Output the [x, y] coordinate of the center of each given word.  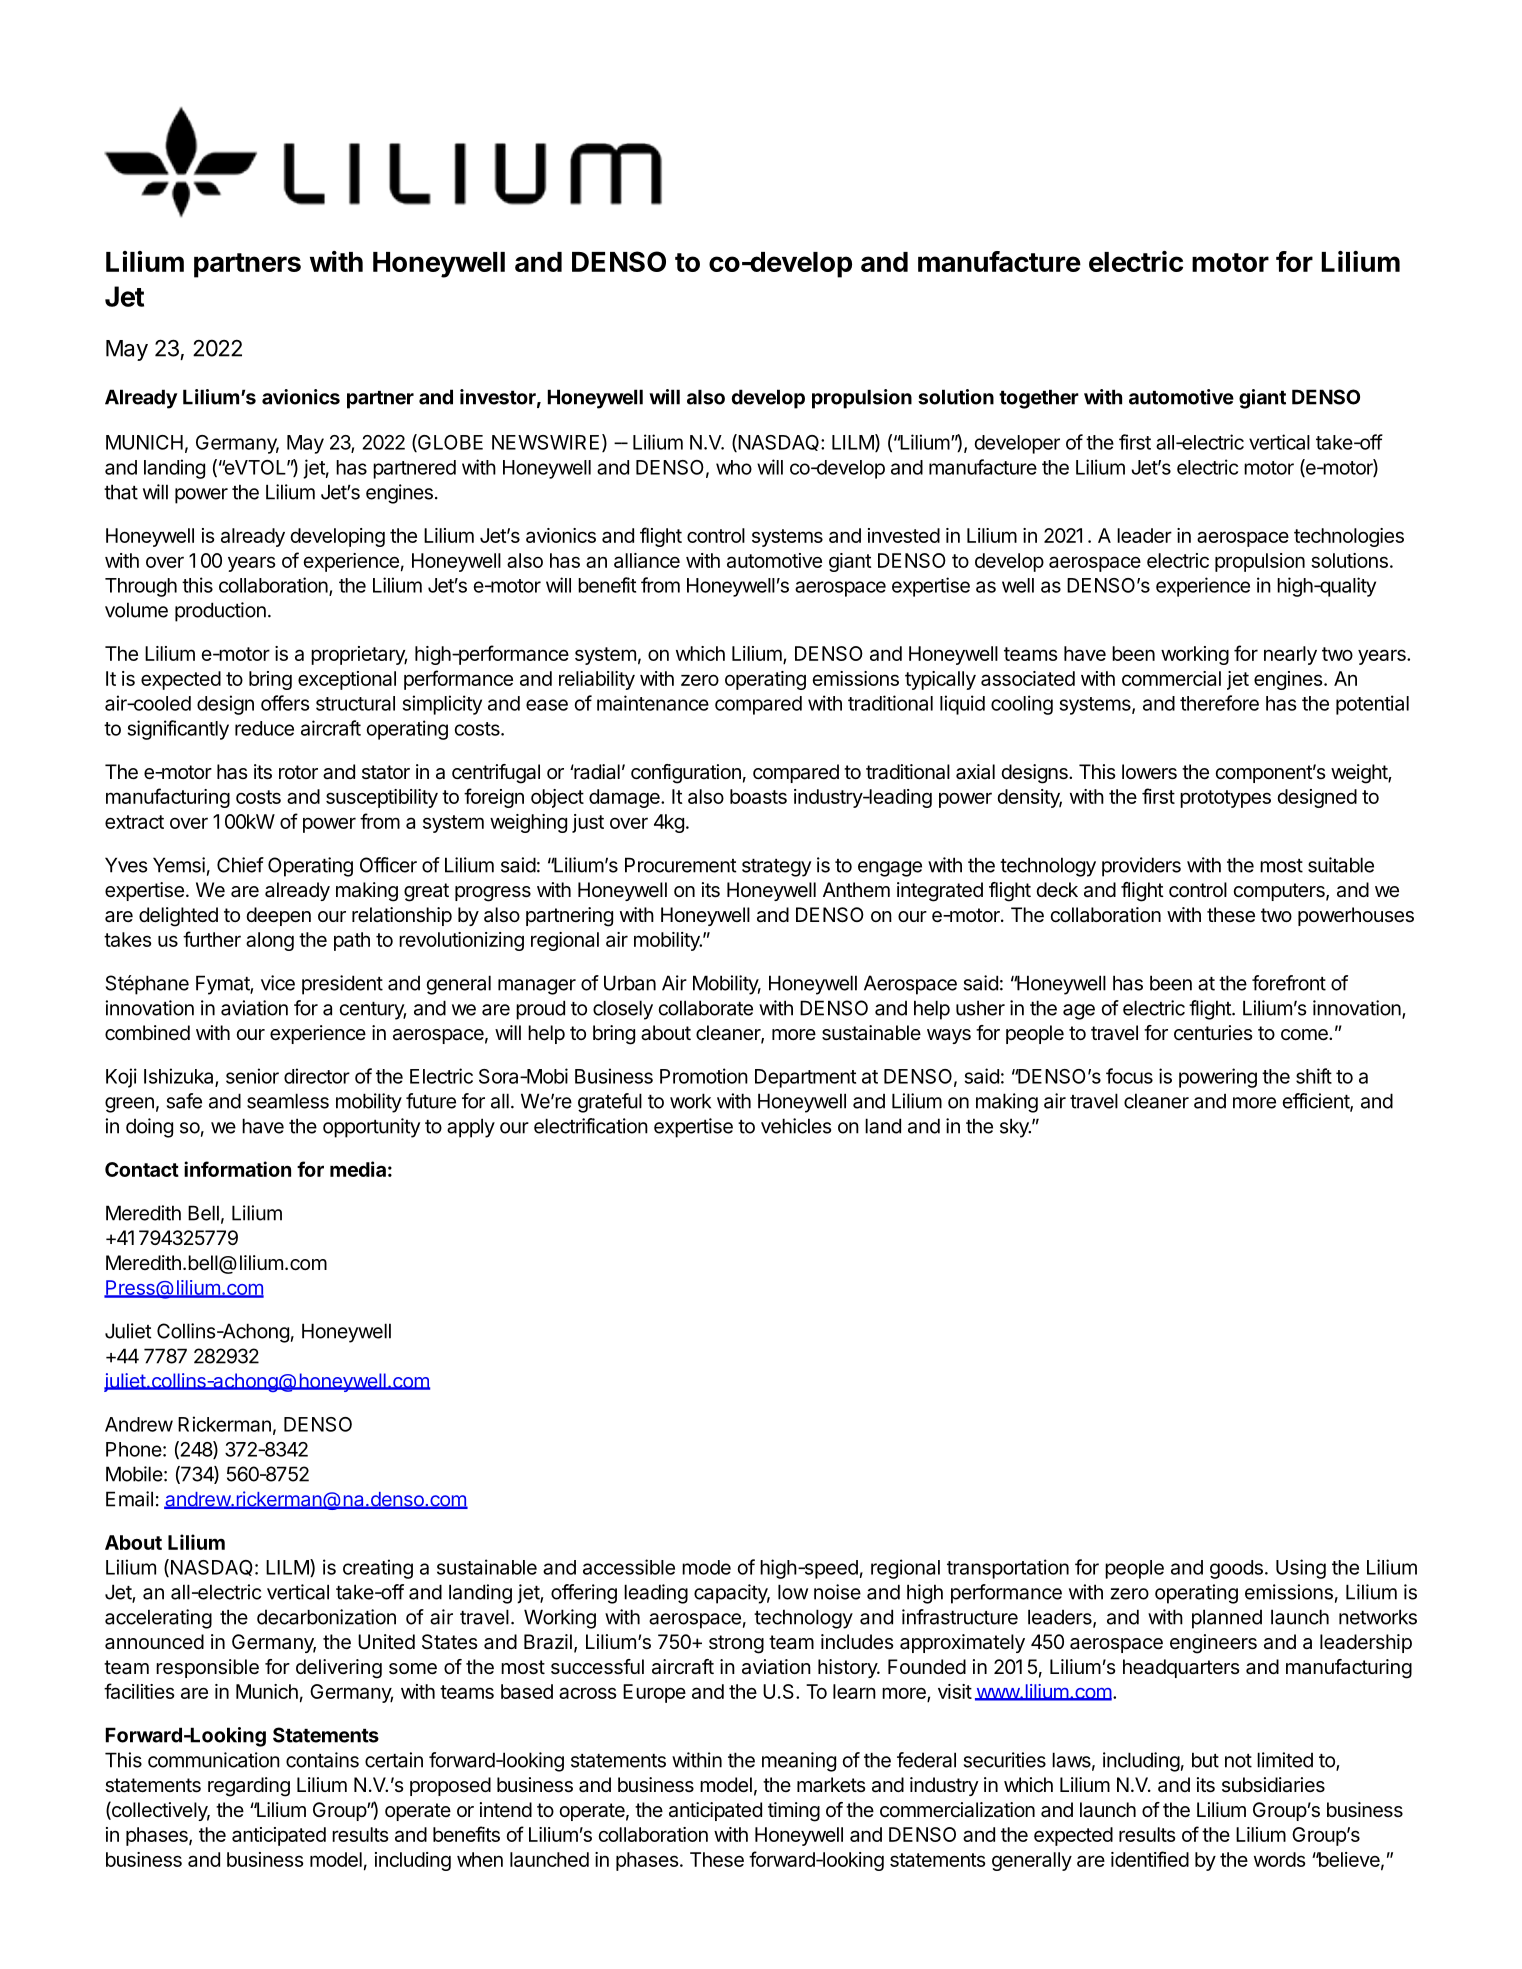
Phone [134, 1449]
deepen [278, 916]
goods [1236, 1569]
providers [1141, 867]
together [1039, 399]
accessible [629, 1567]
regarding [249, 1787]
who [734, 467]
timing [794, 1812]
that [121, 492]
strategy [776, 868]
